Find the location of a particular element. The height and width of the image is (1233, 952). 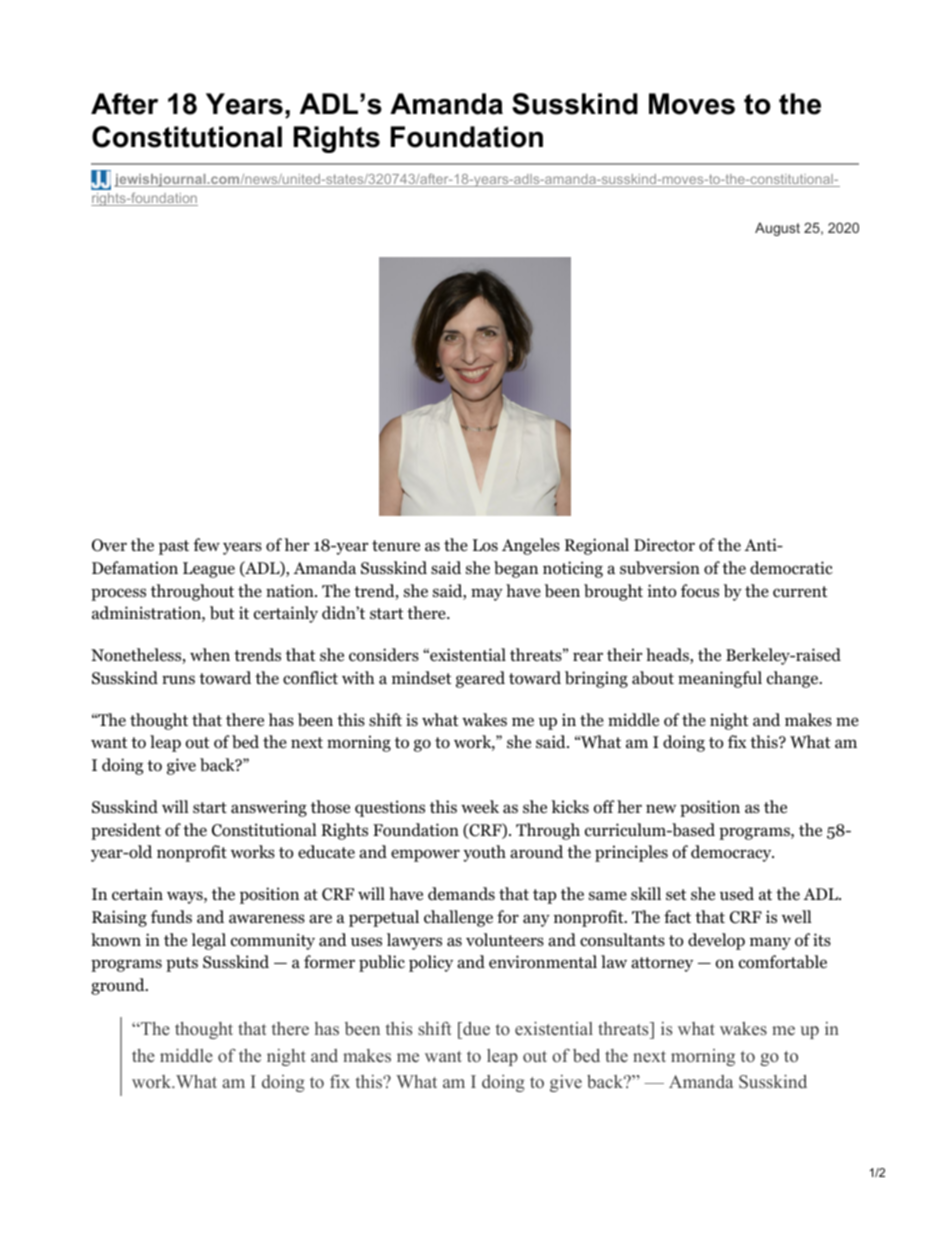

August is located at coordinates (777, 229).
